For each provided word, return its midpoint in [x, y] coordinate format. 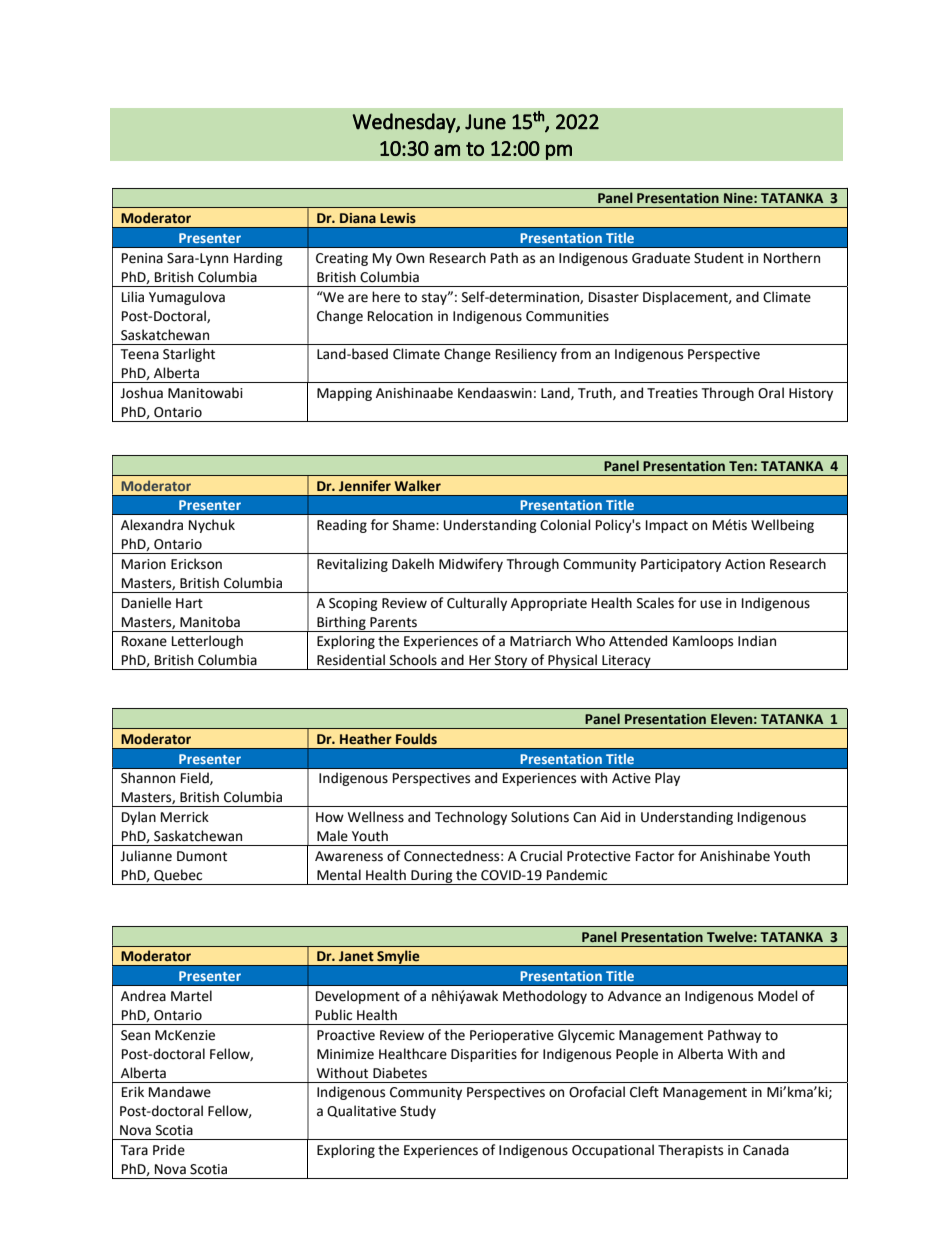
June [485, 122]
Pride [169, 1150]
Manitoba [210, 622]
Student [719, 258]
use [711, 604]
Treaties [672, 393]
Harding [258, 259]
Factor [655, 856]
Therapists [690, 1151]
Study [418, 1112]
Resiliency [526, 355]
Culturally [477, 604]
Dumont [202, 856]
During [432, 877]
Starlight [189, 355]
